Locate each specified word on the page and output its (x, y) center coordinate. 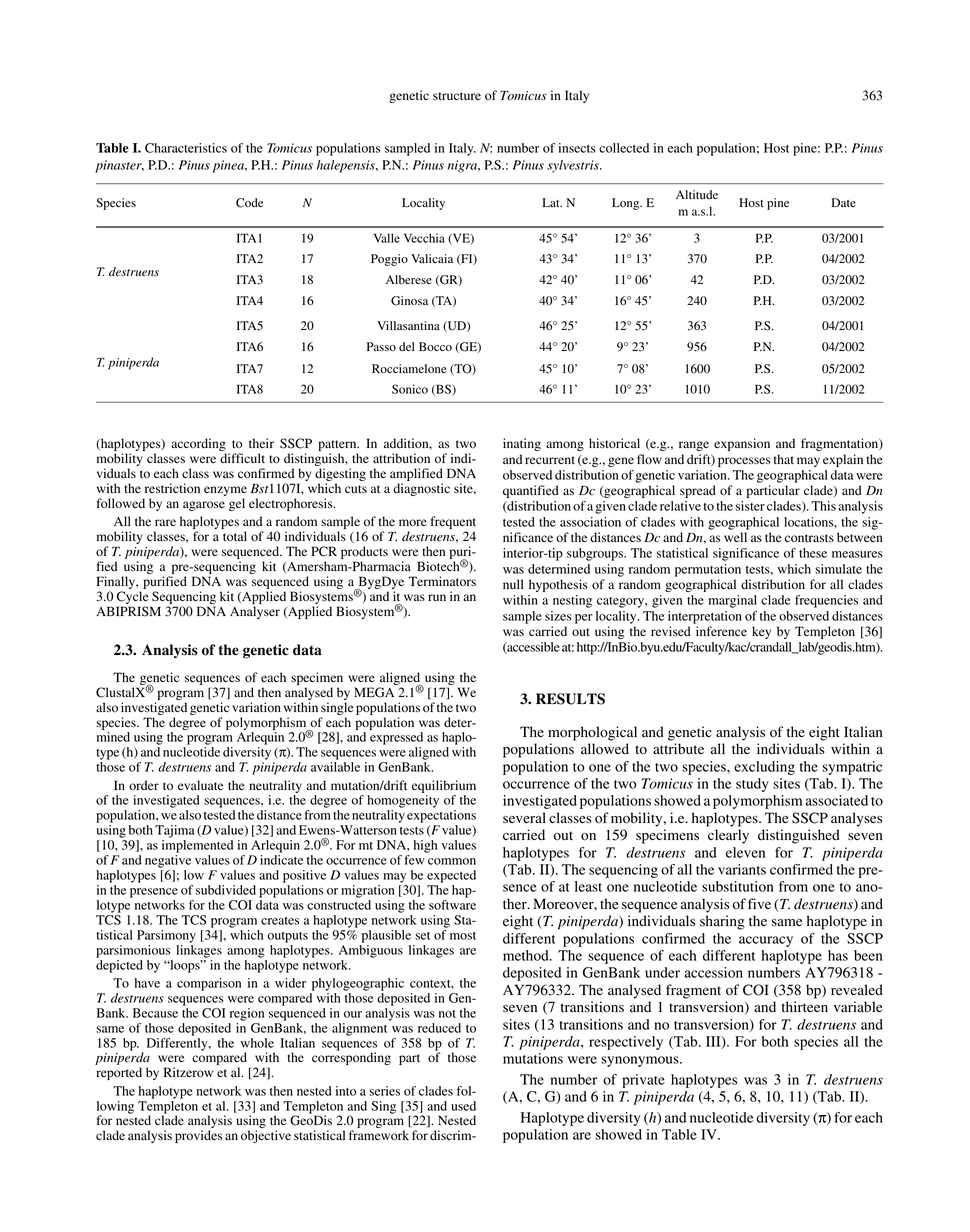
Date (844, 202)
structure (457, 96)
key (761, 632)
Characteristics (186, 148)
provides (198, 1136)
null (513, 584)
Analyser (255, 612)
